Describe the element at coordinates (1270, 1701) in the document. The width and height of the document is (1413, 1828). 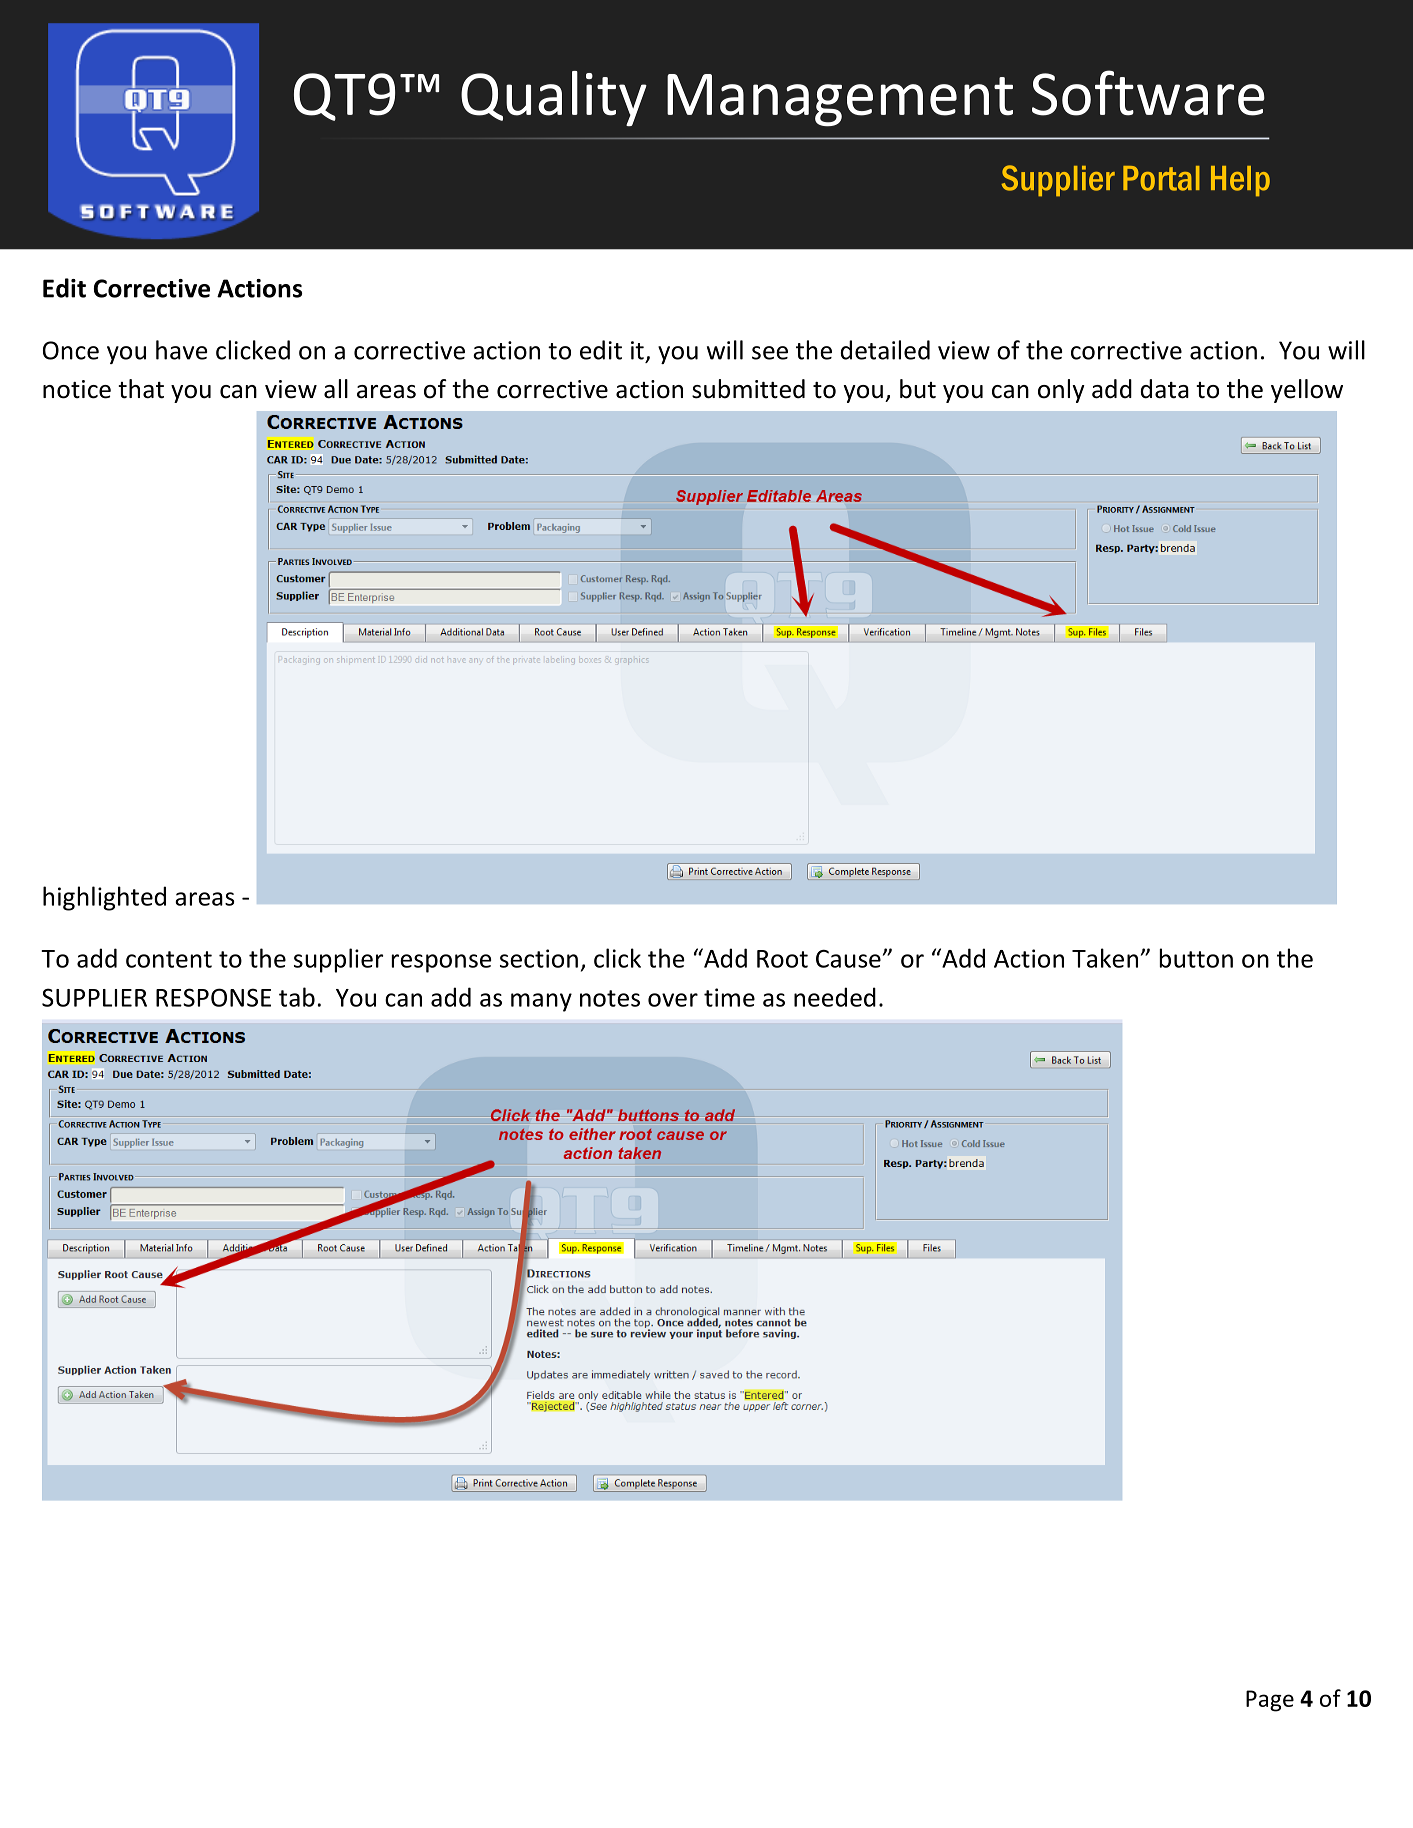
I see `Page` at that location.
